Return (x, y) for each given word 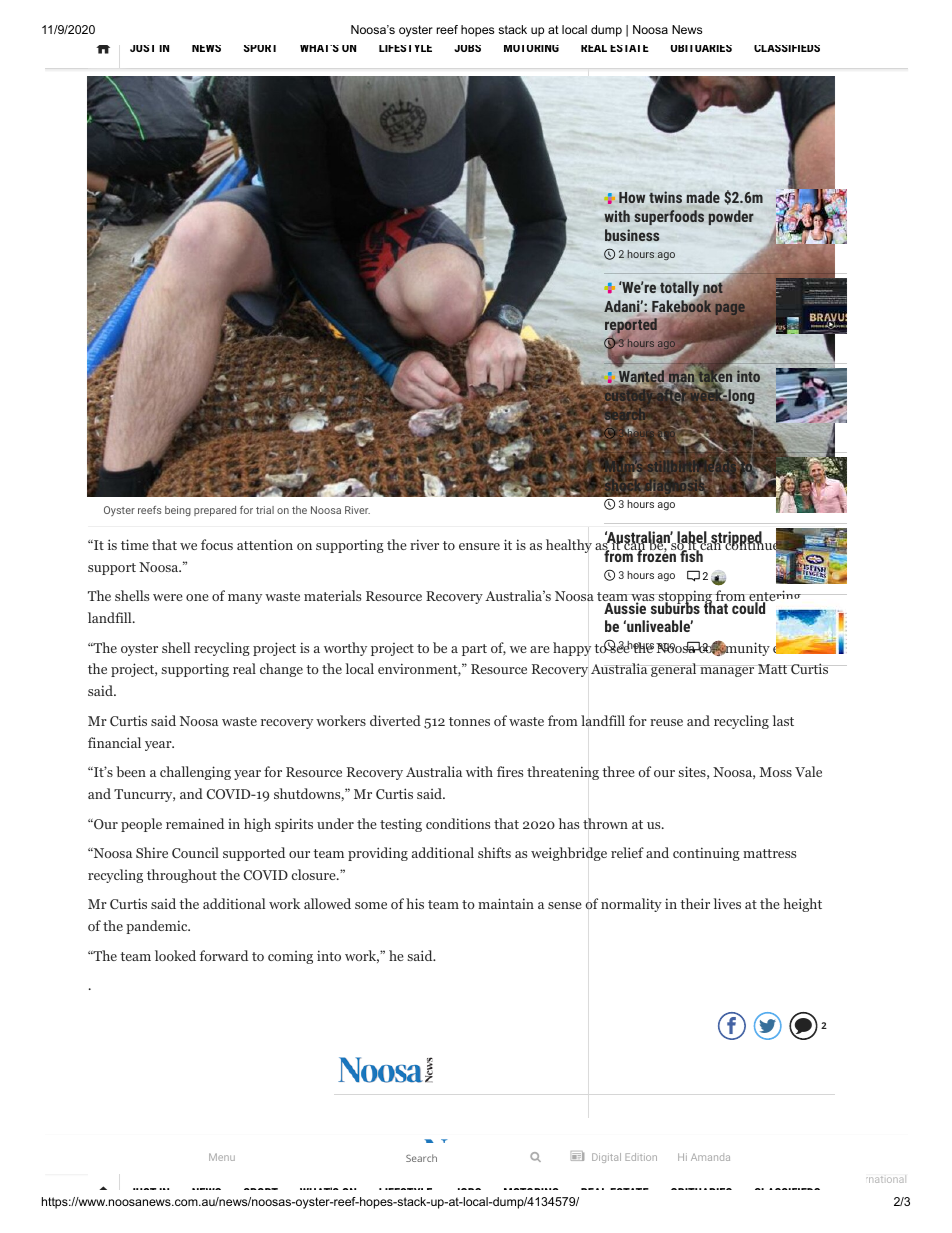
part (474, 650)
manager (726, 671)
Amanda (710, 1157)
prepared (215, 511)
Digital (606, 1158)
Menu (222, 1157)
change (281, 670)
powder (731, 217)
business (632, 235)
